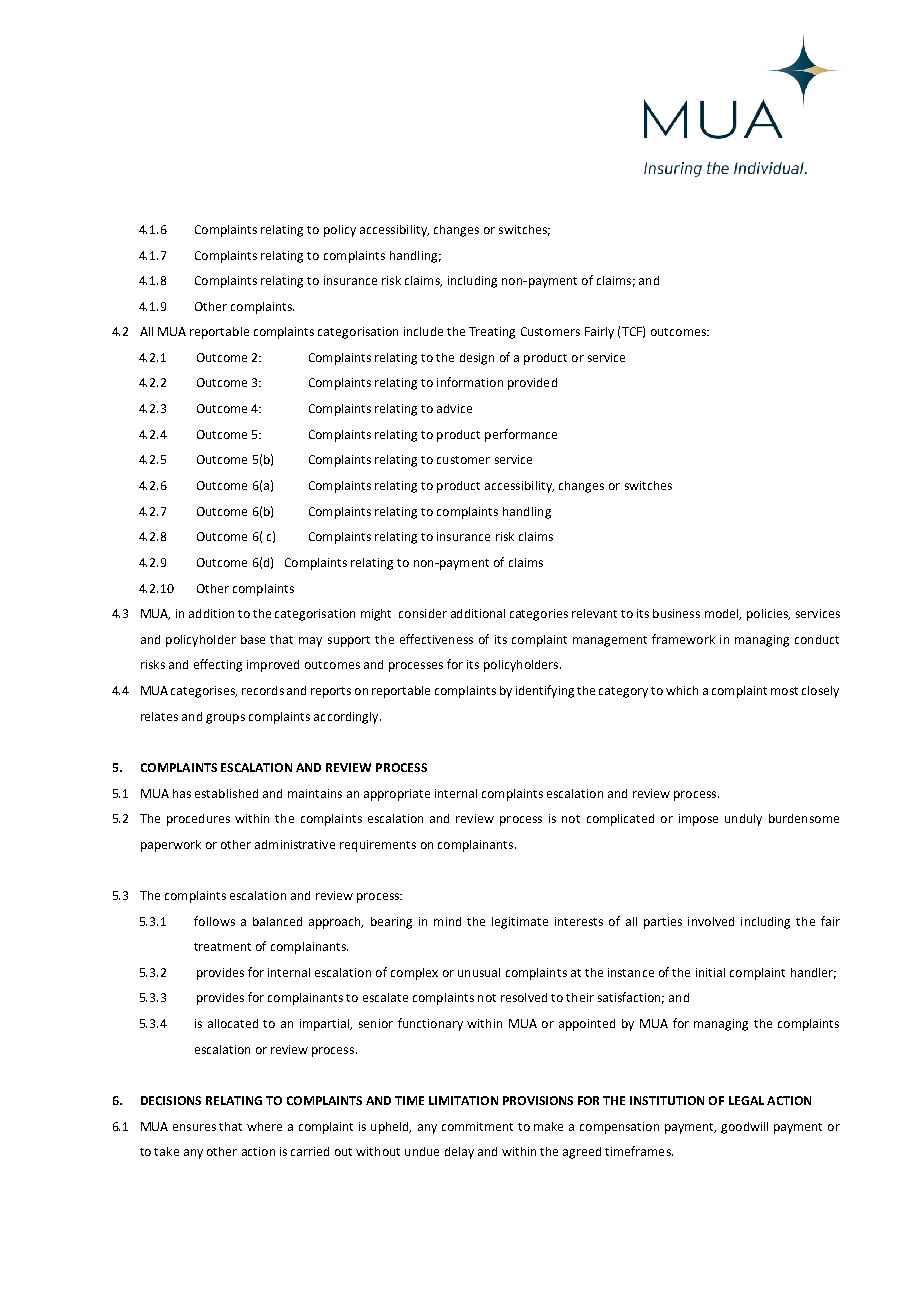  I want to click on base, so click(253, 639).
